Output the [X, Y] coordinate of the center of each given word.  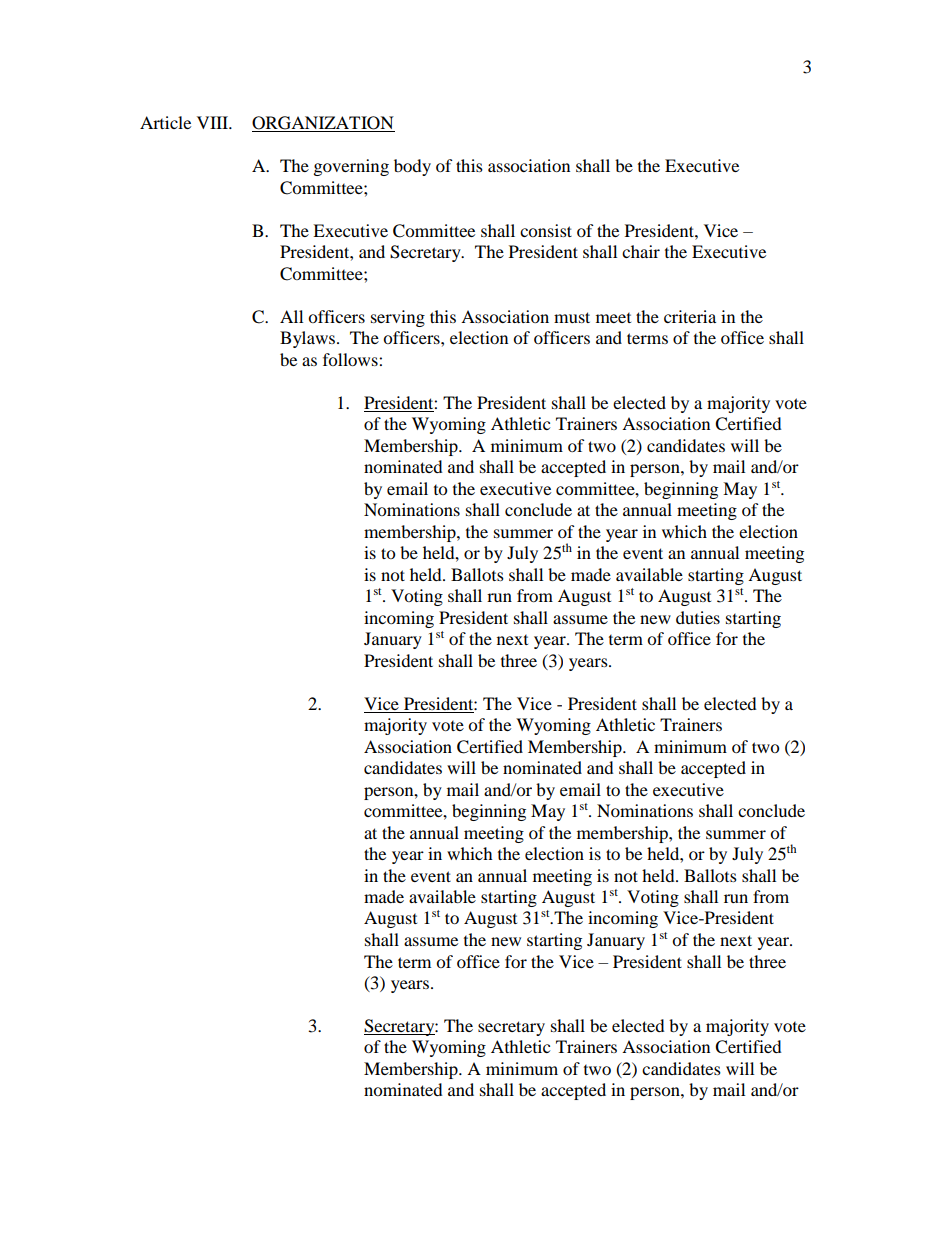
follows [351, 359]
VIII [214, 122]
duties [698, 617]
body [412, 167]
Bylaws [309, 339]
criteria [690, 316]
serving [398, 318]
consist [546, 230]
